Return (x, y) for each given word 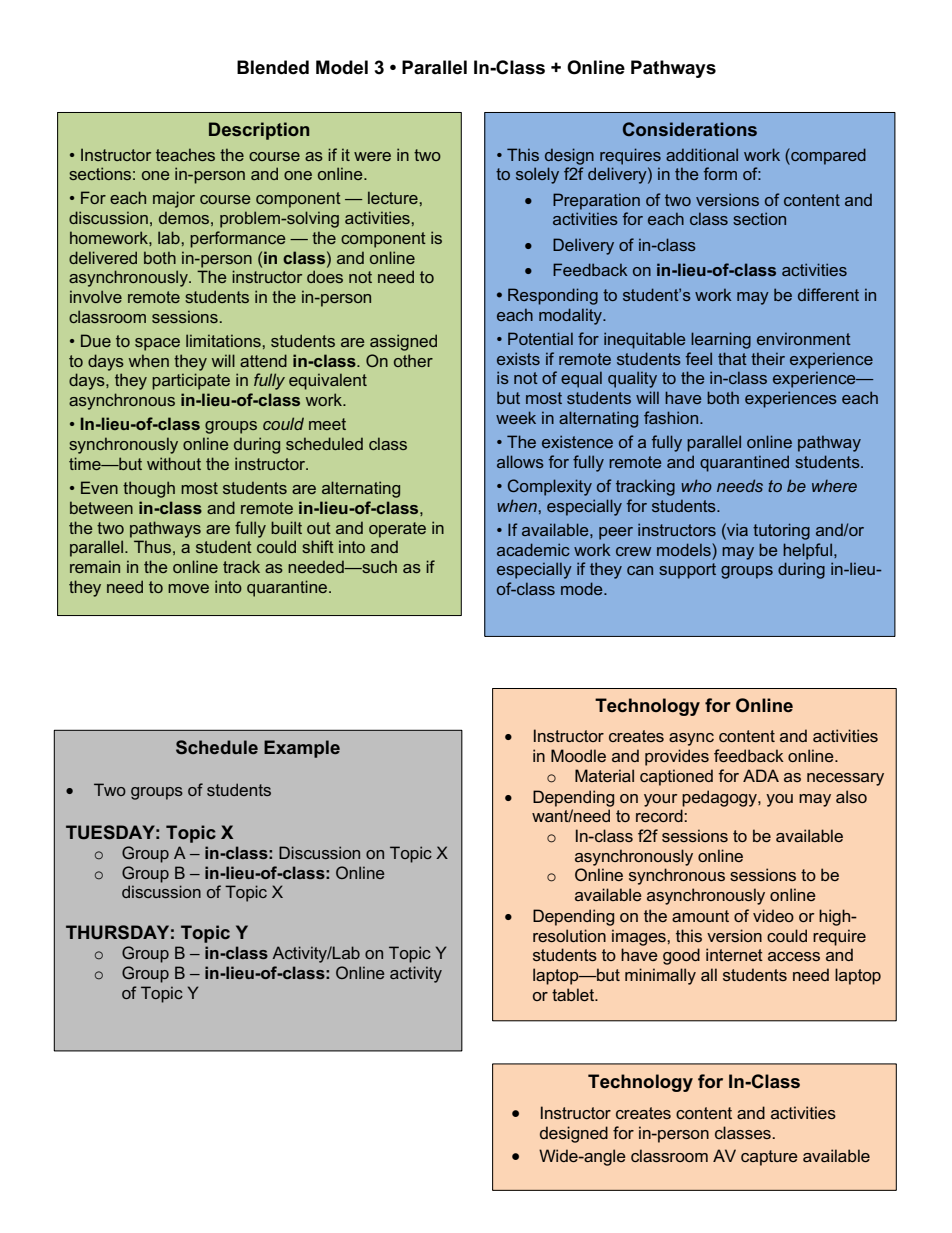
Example (302, 749)
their (768, 358)
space (157, 344)
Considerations (690, 129)
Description (259, 131)
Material (604, 775)
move (188, 588)
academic (533, 549)
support (687, 571)
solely (537, 175)
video (773, 915)
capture (769, 1158)
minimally (660, 976)
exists (518, 358)
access (794, 956)
